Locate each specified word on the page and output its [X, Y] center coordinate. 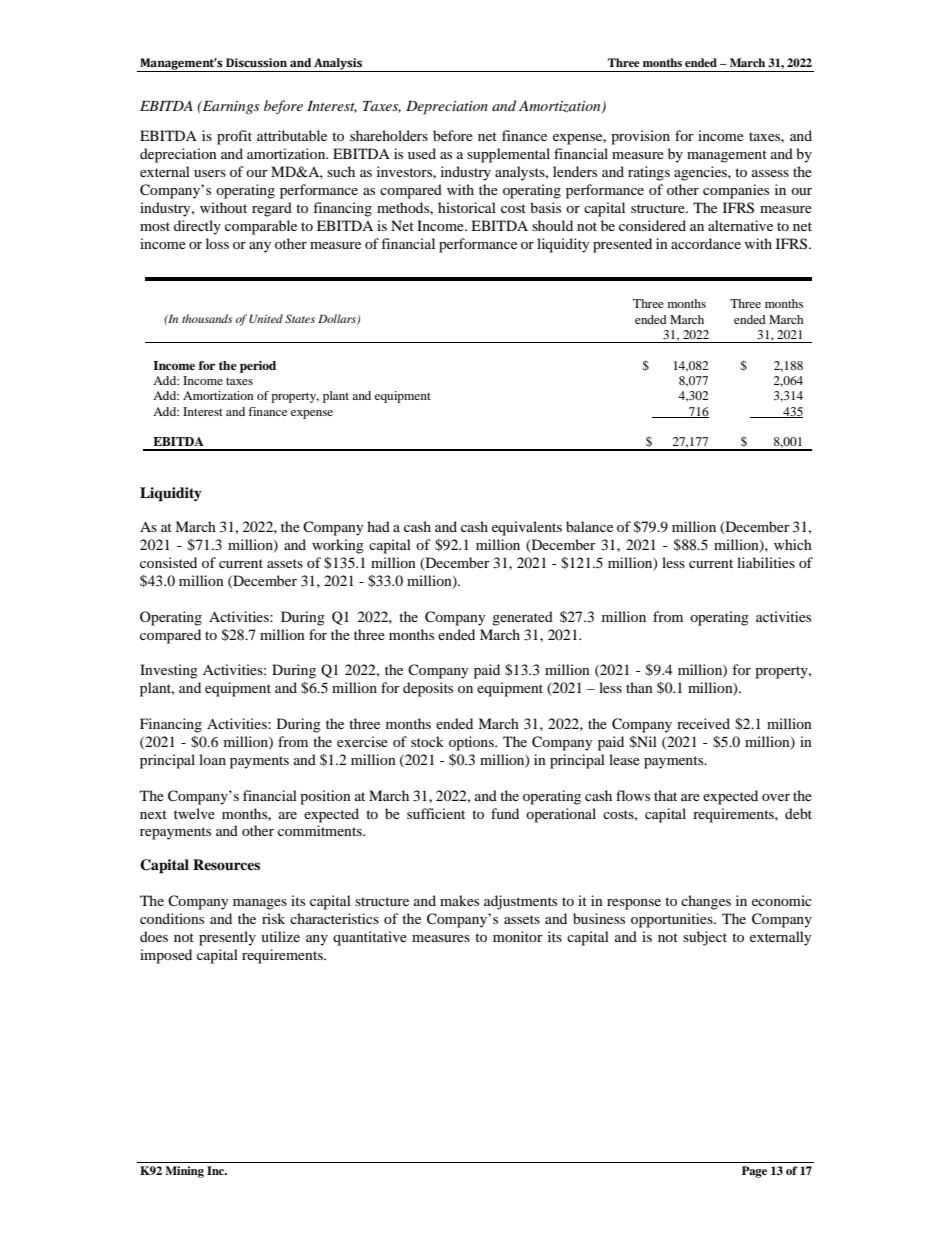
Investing [169, 671]
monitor [518, 936]
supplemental [508, 155]
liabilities [766, 562]
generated [522, 618]
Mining [184, 1172]
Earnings [230, 107]
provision [640, 137]
